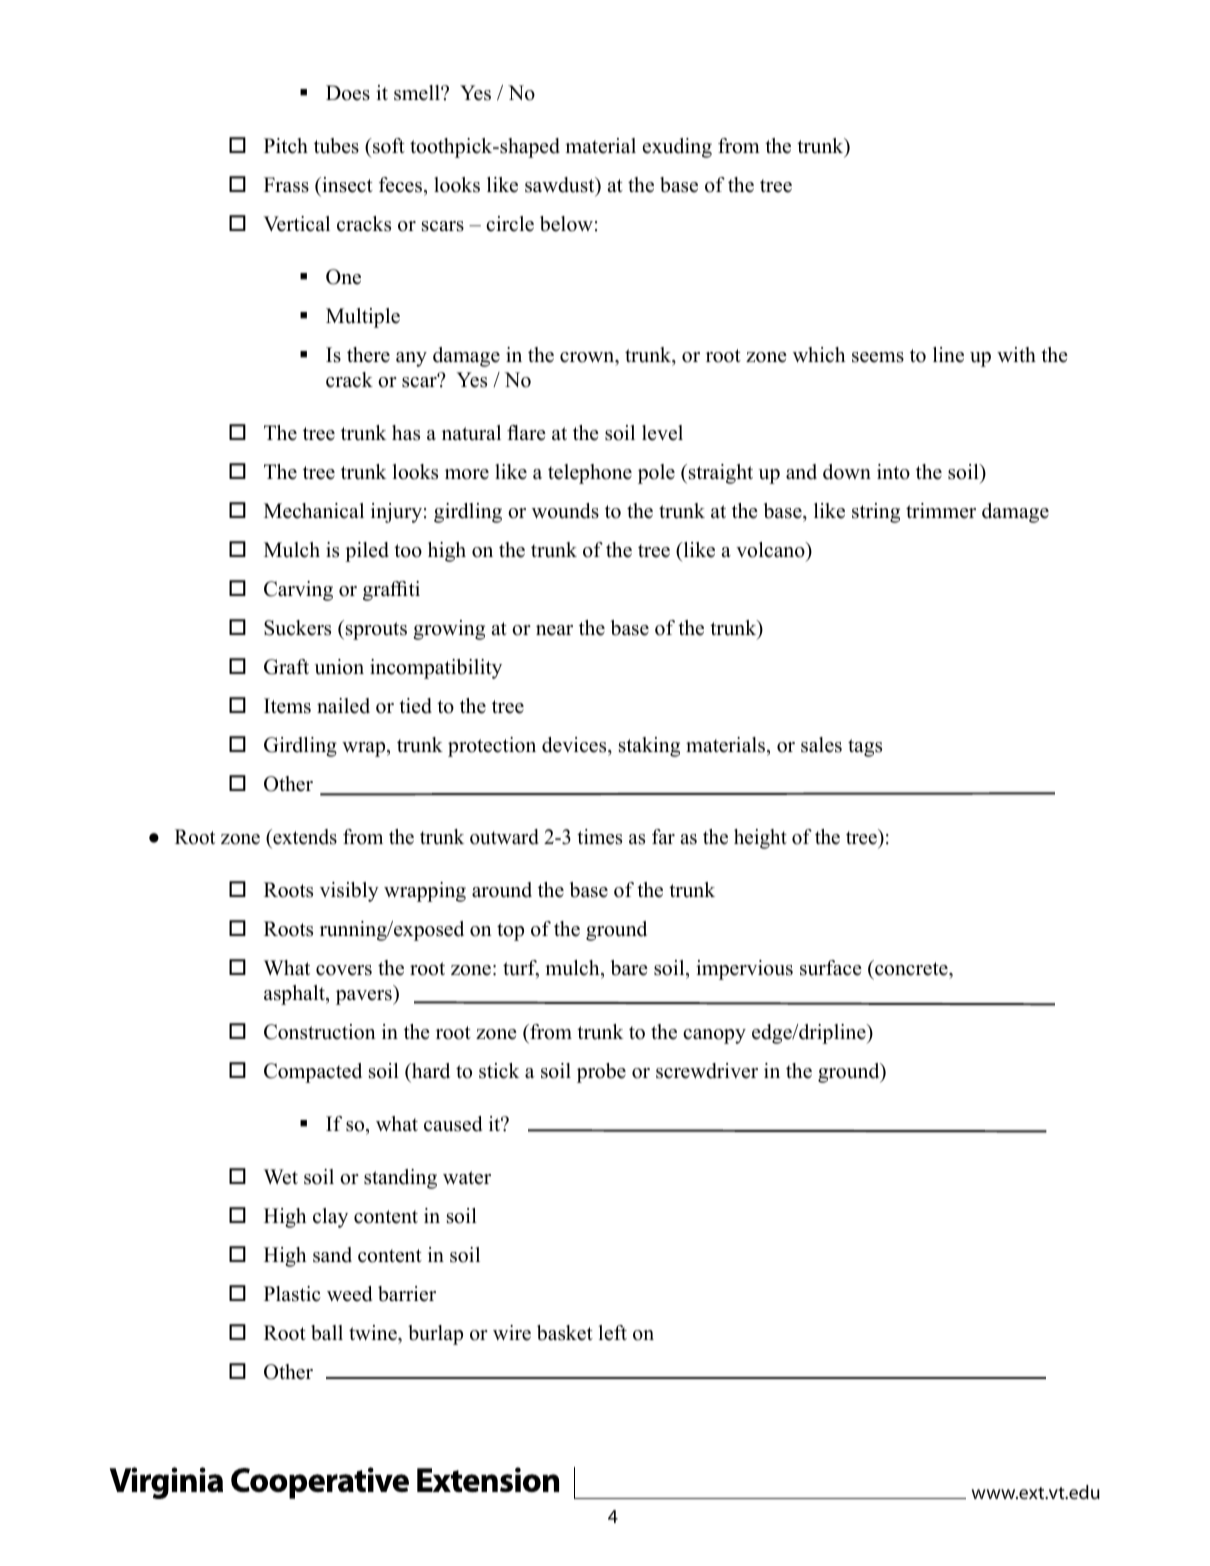 The width and height of the screenshot is (1210, 1566). What do you see at coordinates (941, 511) in the screenshot?
I see `trimmer` at bounding box center [941, 511].
